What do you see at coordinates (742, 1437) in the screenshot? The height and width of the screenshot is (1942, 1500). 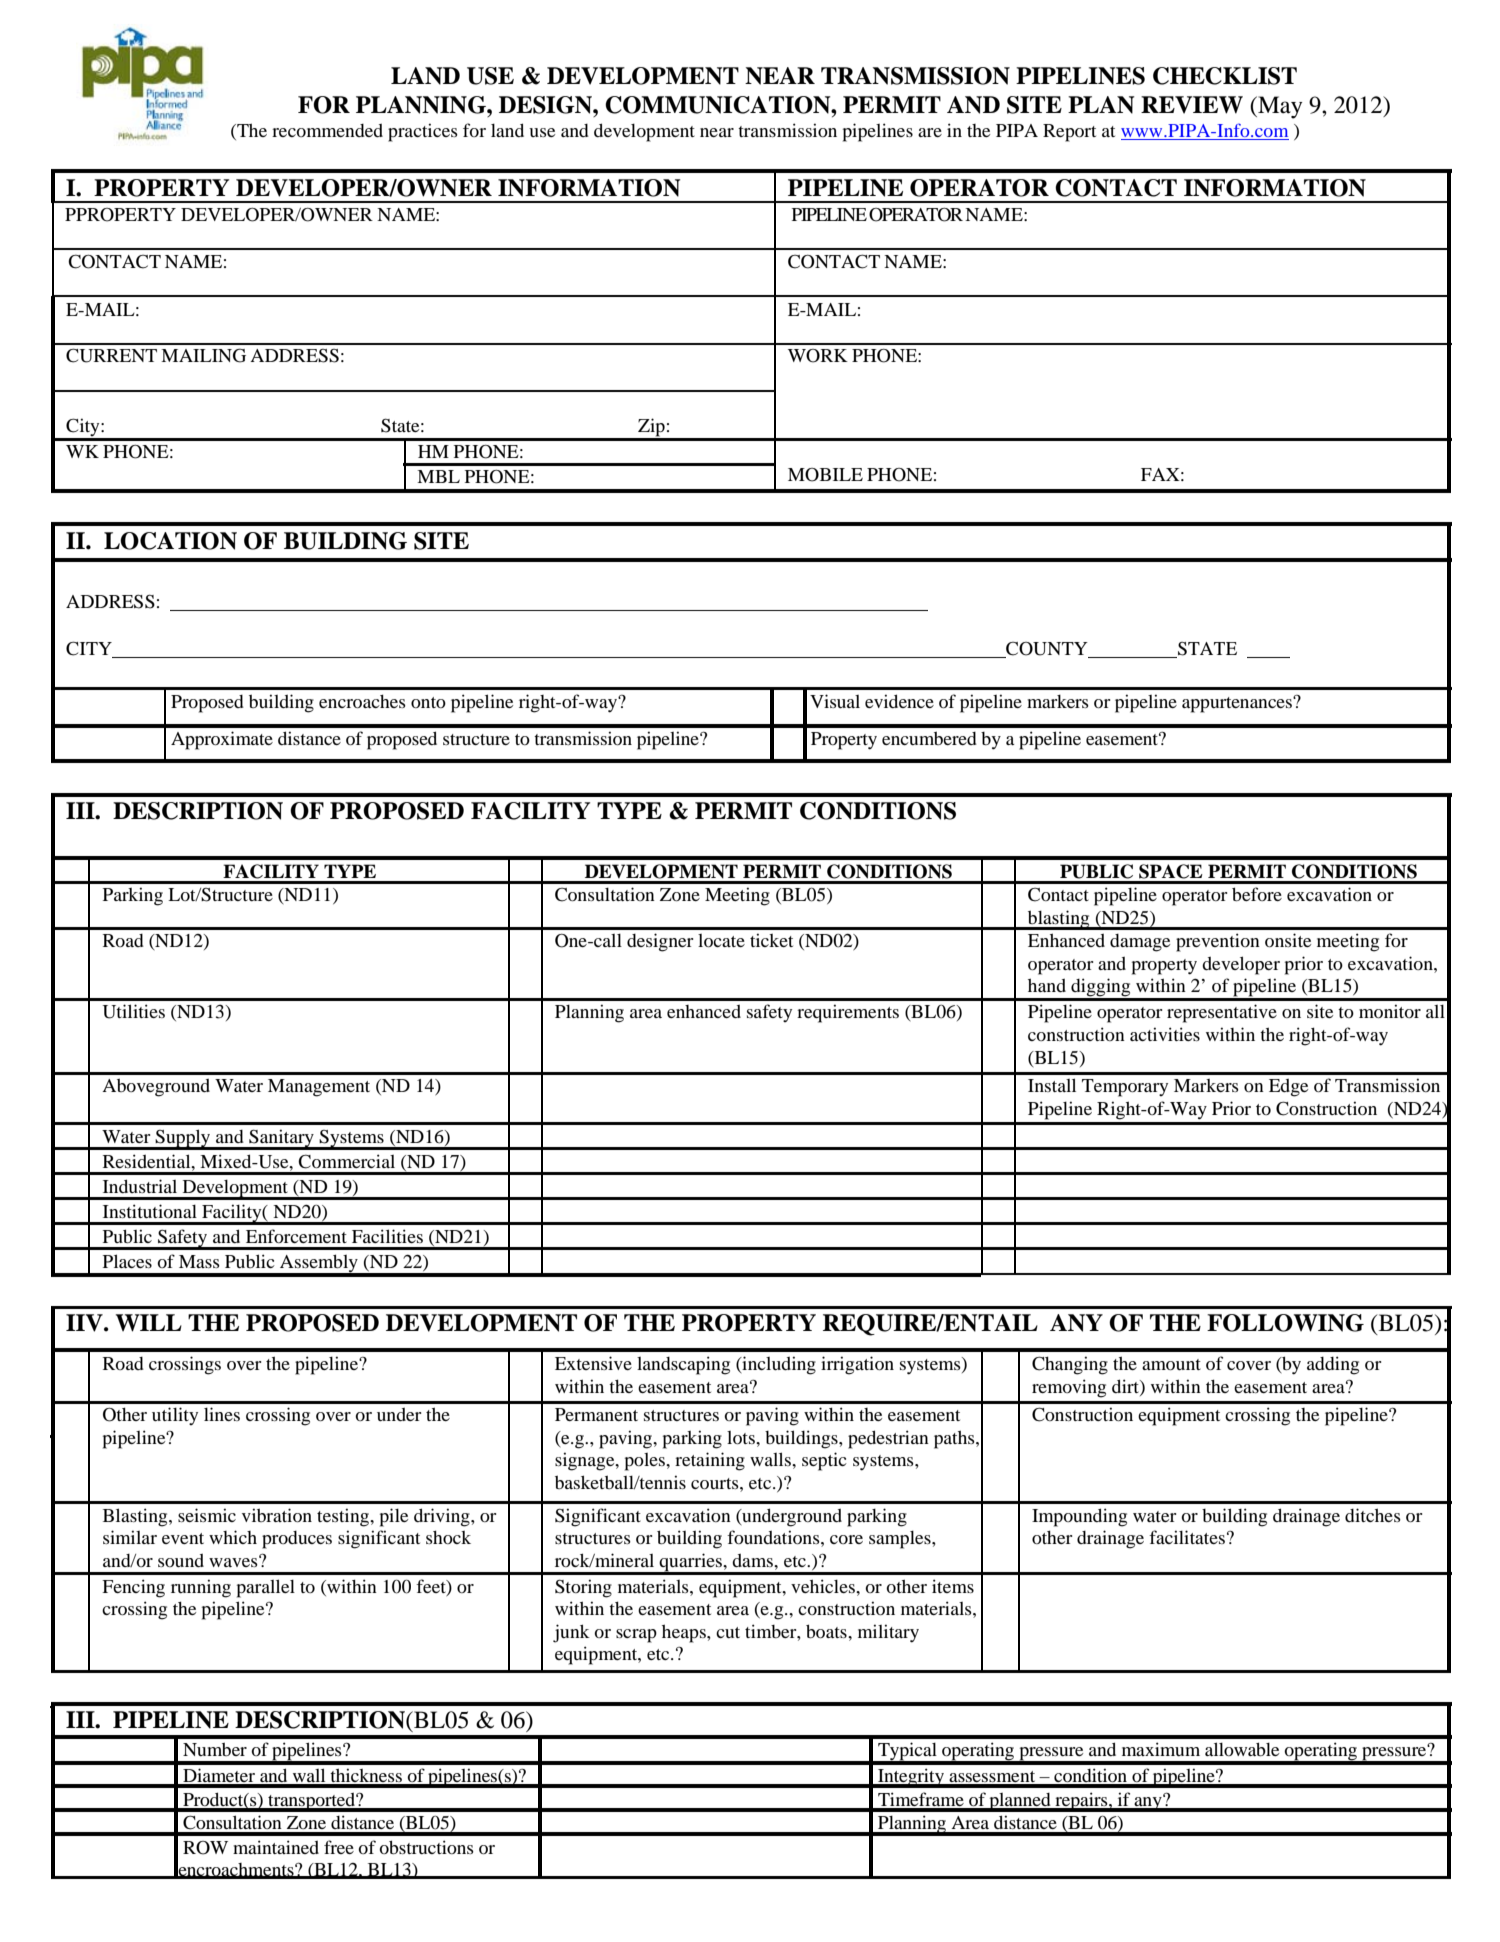 I see `lots` at bounding box center [742, 1437].
